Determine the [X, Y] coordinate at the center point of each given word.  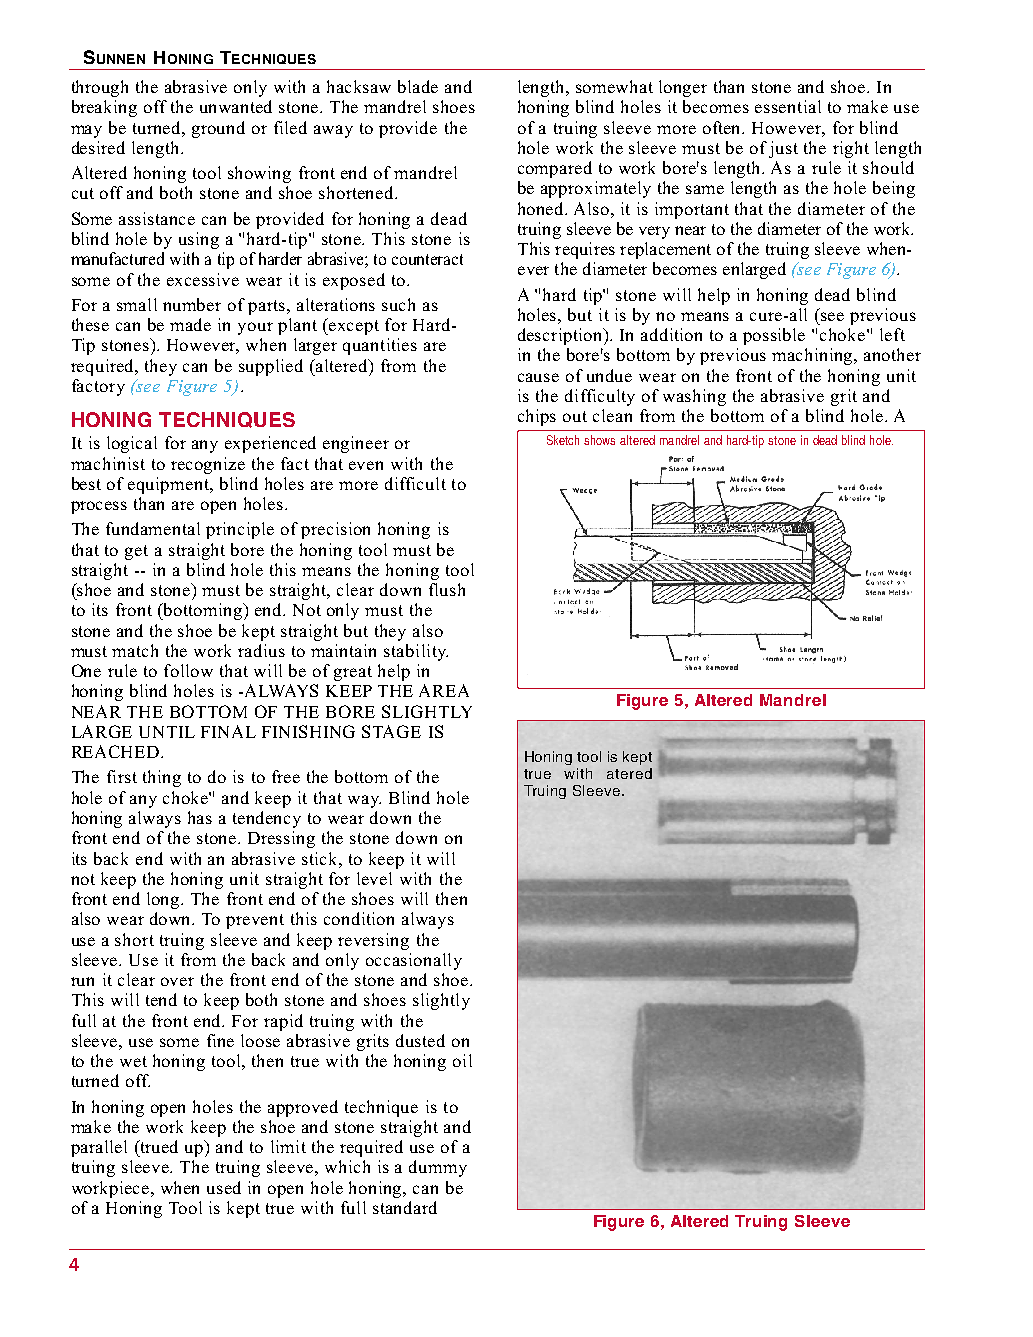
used [224, 1187]
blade [418, 86]
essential [788, 106]
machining [814, 356]
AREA [444, 690]
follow [188, 670]
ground [218, 129]
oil [462, 1060]
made [190, 324]
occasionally [414, 961]
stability [416, 652]
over [177, 981]
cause [538, 377]
